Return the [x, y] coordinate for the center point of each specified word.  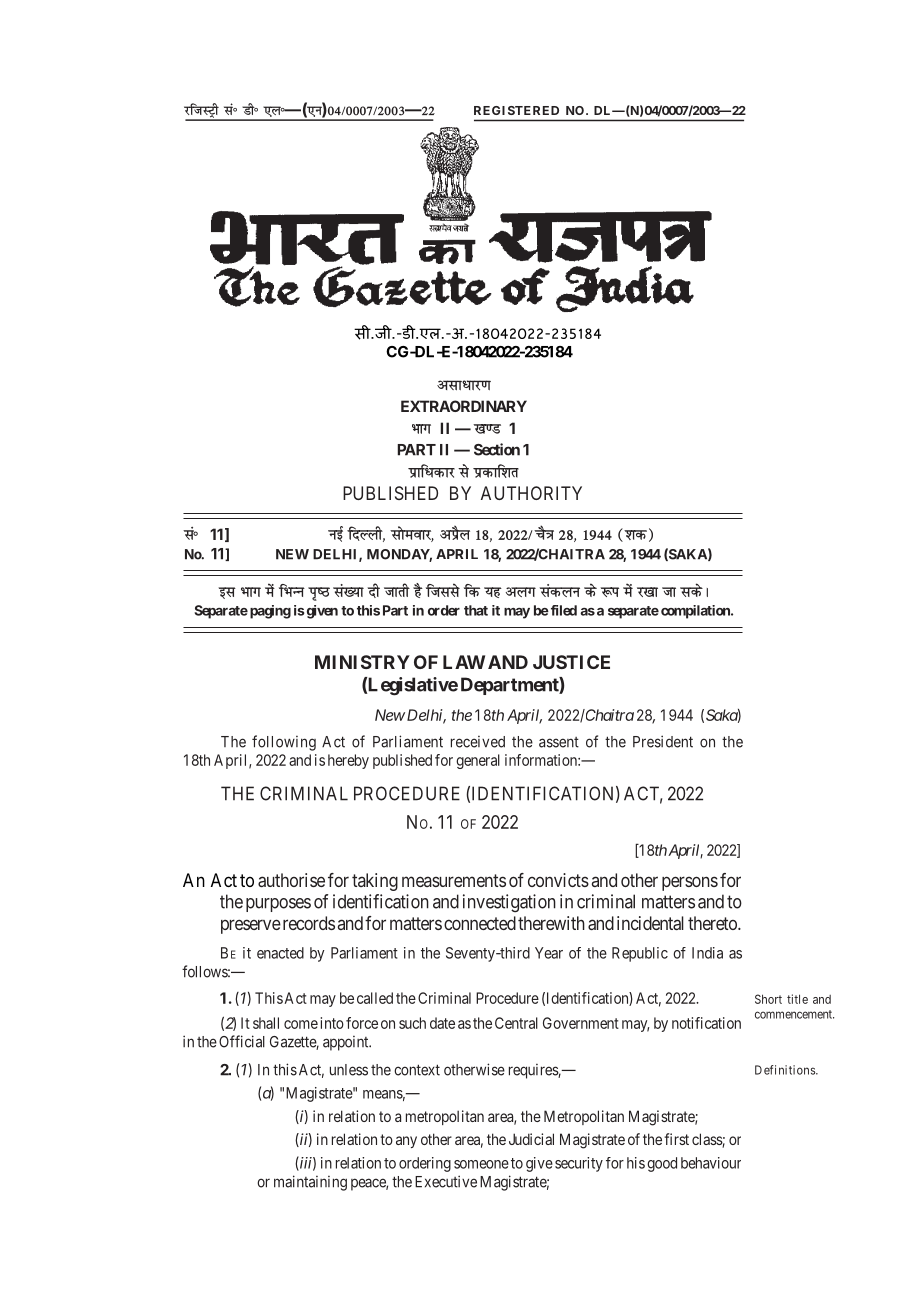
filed [562, 610]
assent [559, 742]
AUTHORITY [531, 493]
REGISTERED [516, 110]
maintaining [310, 1183]
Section [497, 449]
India [707, 953]
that [476, 610]
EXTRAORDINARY [464, 406]
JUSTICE [571, 662]
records [307, 923]
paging [270, 612]
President [663, 741]
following [284, 743]
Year [549, 953]
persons [690, 883]
